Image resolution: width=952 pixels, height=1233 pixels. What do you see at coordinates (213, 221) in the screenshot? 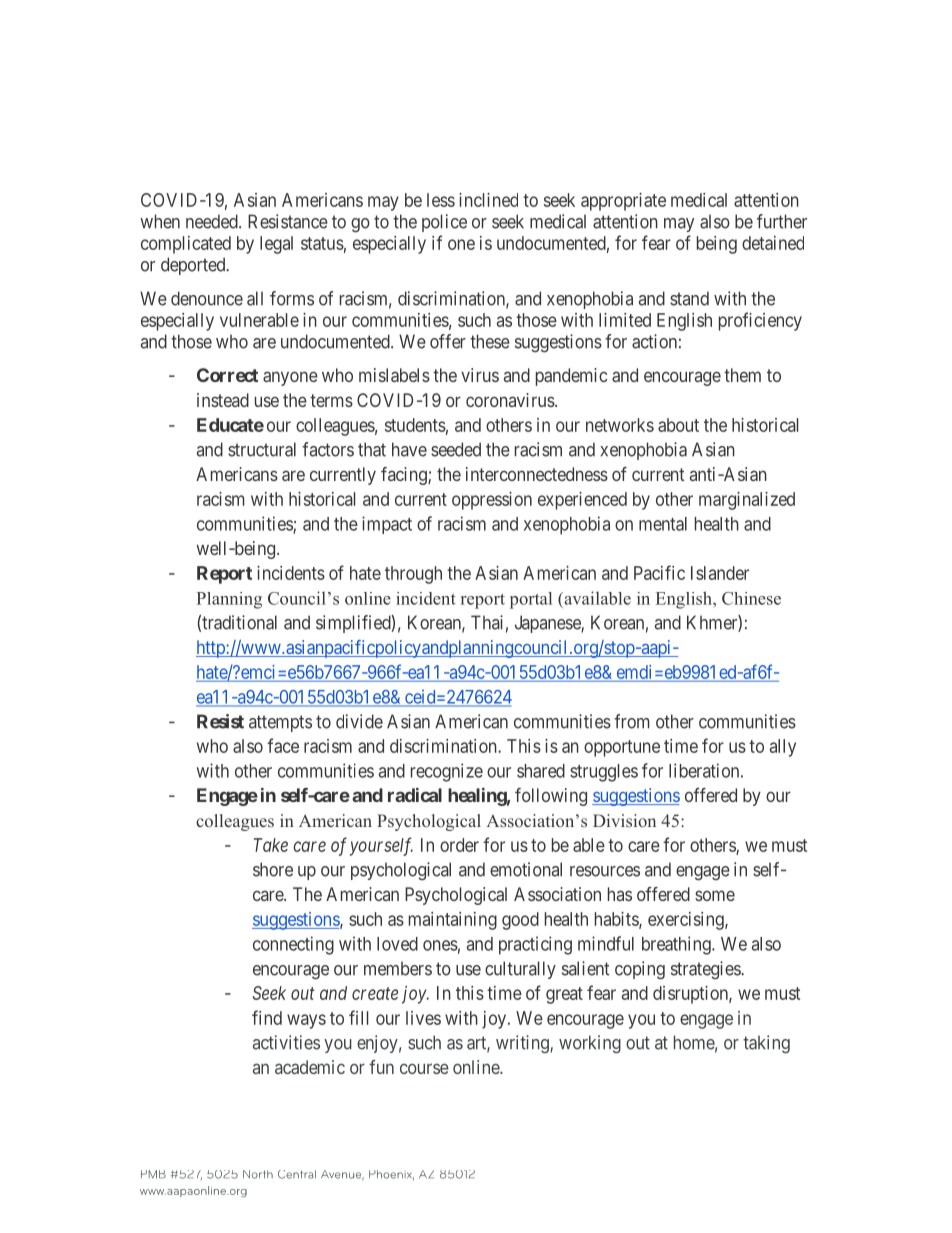
I see `needed` at bounding box center [213, 221].
